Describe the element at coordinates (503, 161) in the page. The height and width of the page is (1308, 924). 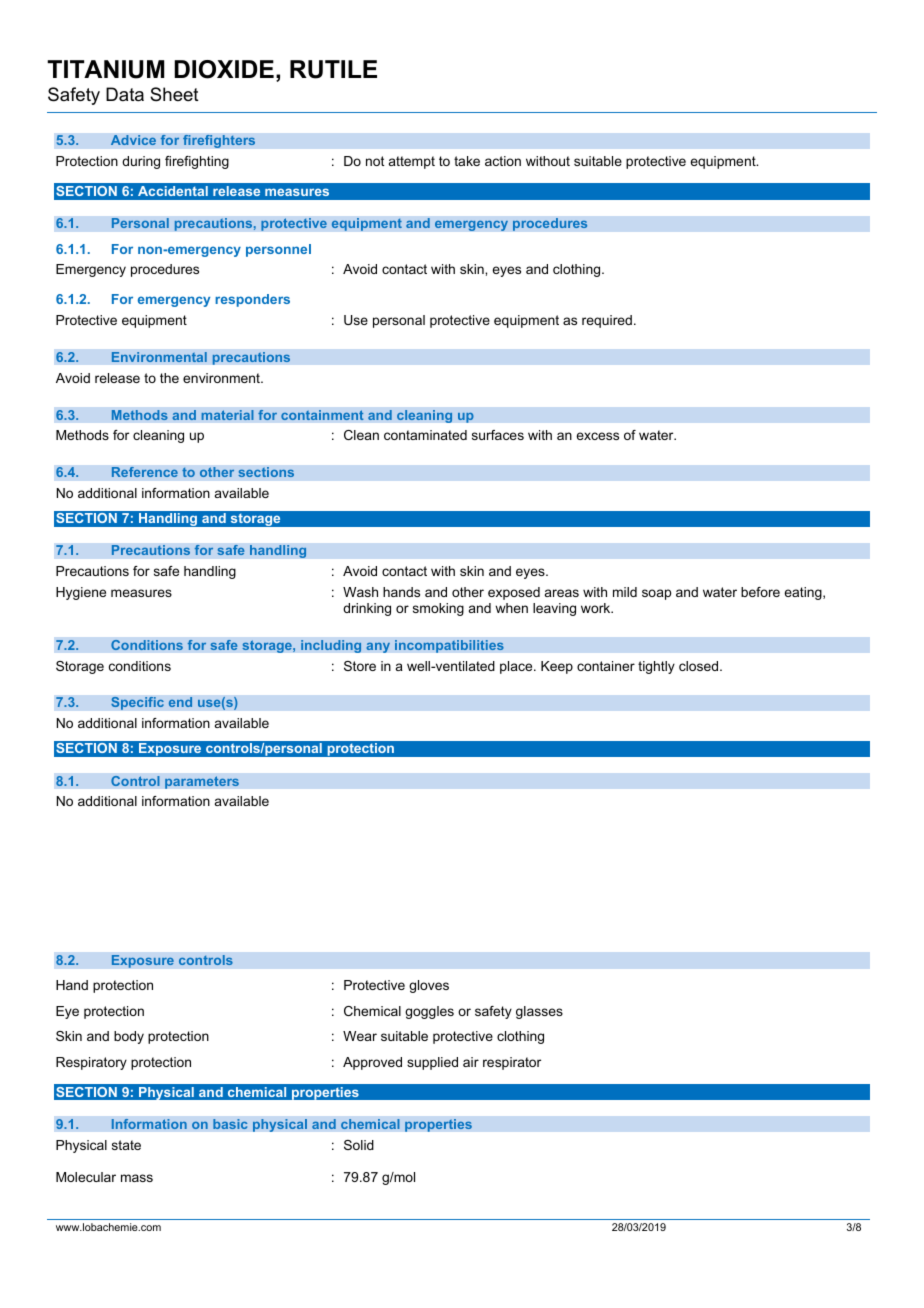
I see `action` at that location.
